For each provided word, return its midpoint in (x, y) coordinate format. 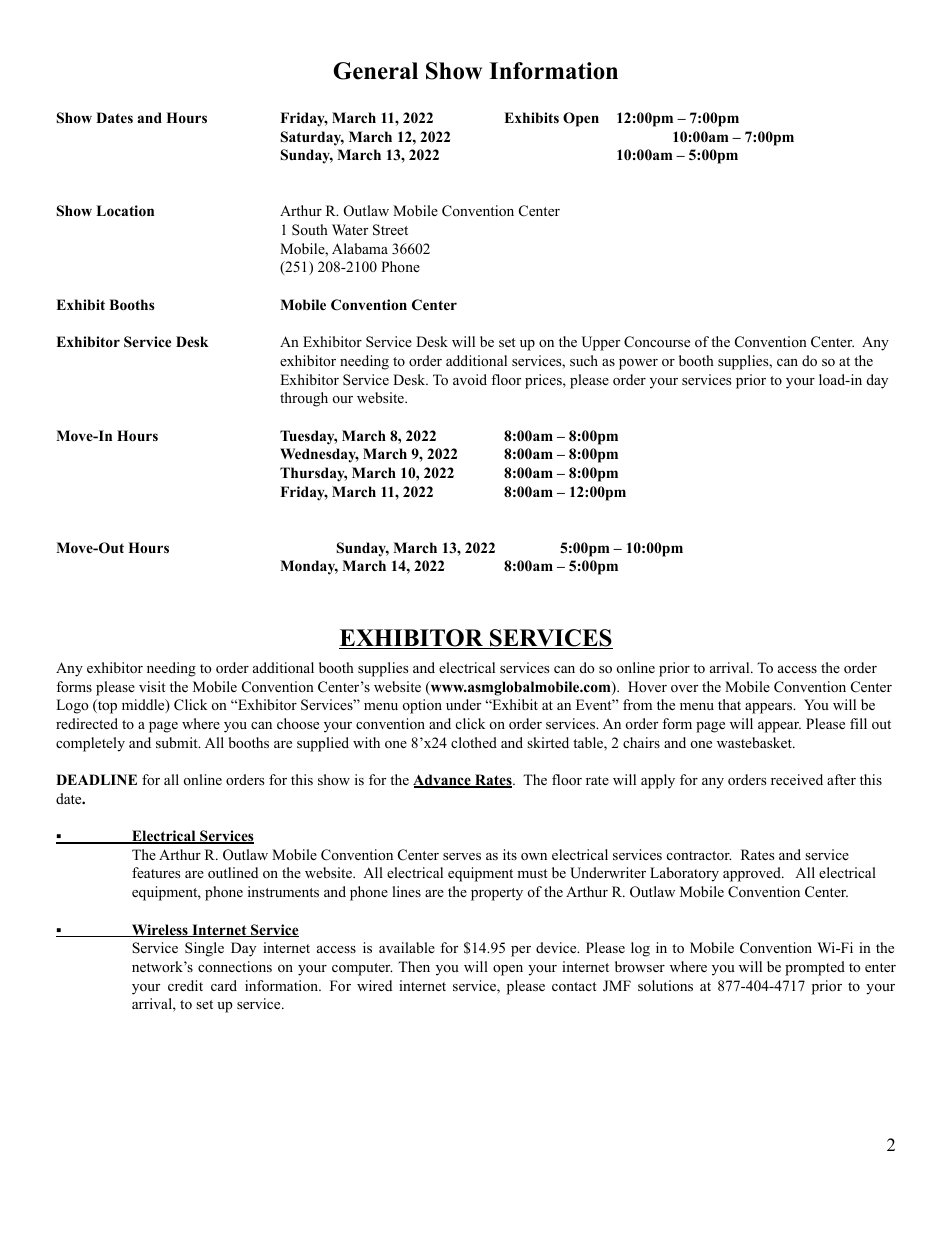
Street (390, 230)
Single (204, 949)
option (422, 706)
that (729, 704)
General (375, 71)
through (304, 399)
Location (125, 211)
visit (152, 686)
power (638, 364)
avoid (470, 379)
